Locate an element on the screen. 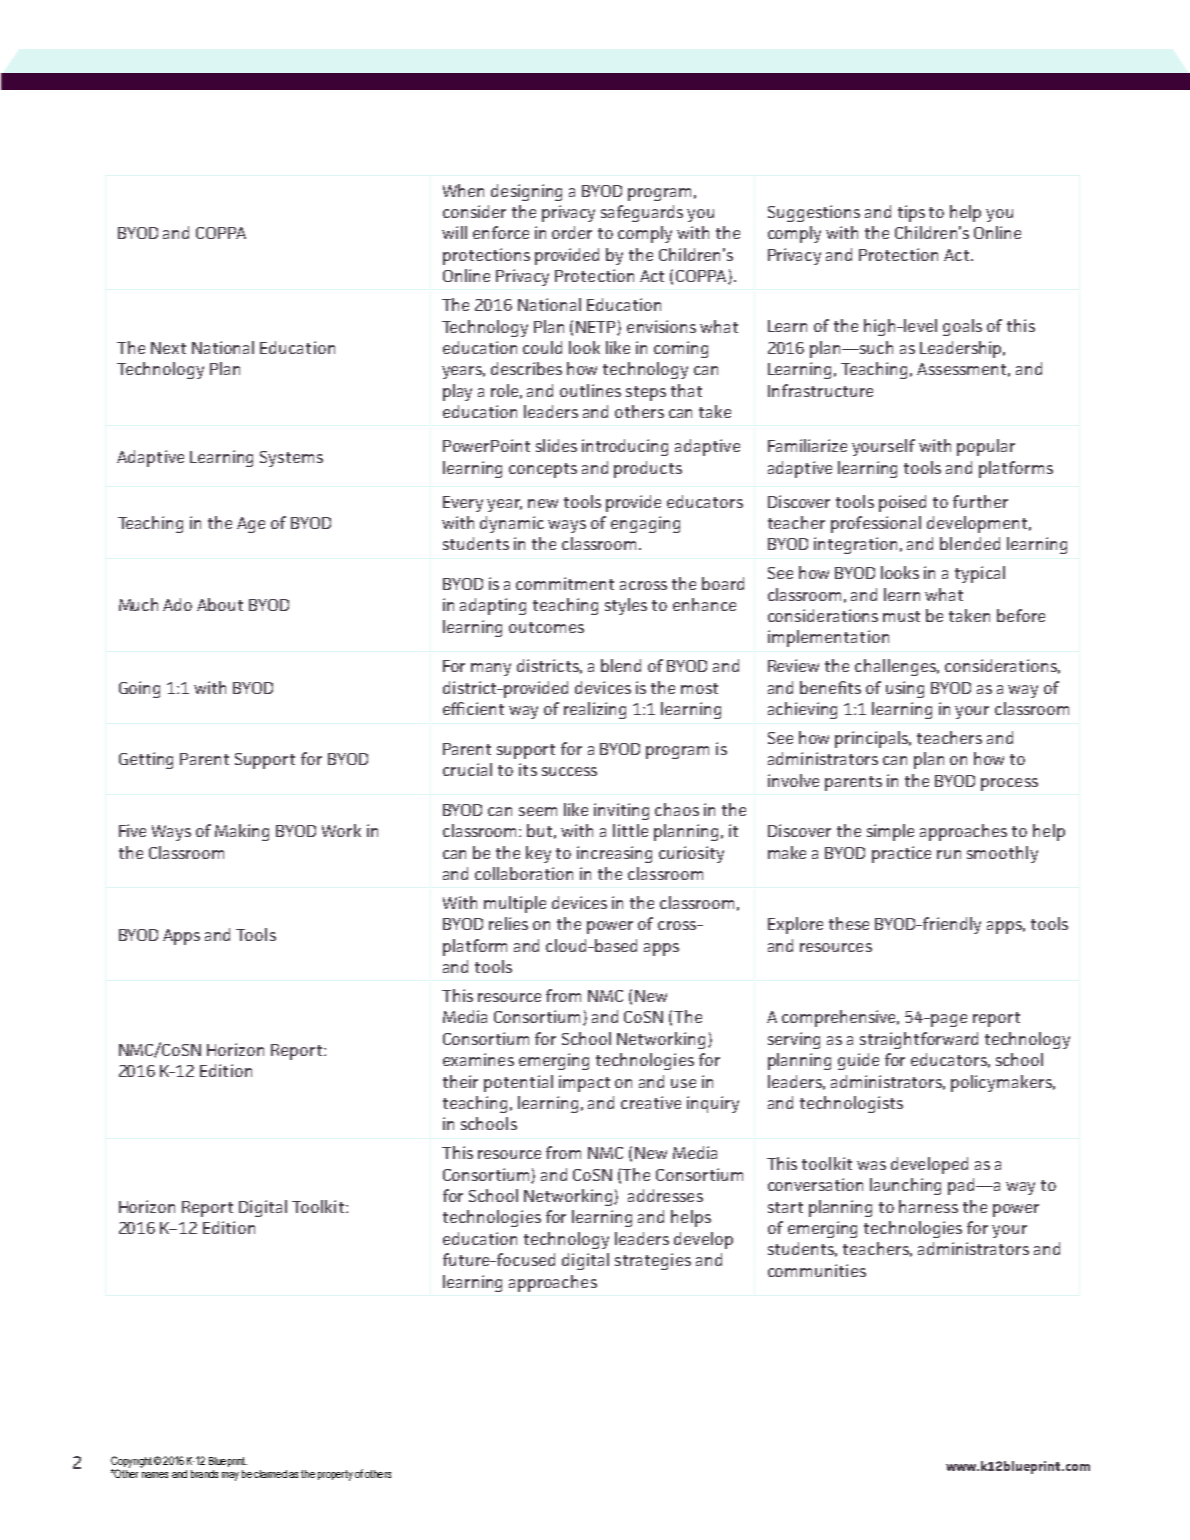  simple is located at coordinates (890, 832).
